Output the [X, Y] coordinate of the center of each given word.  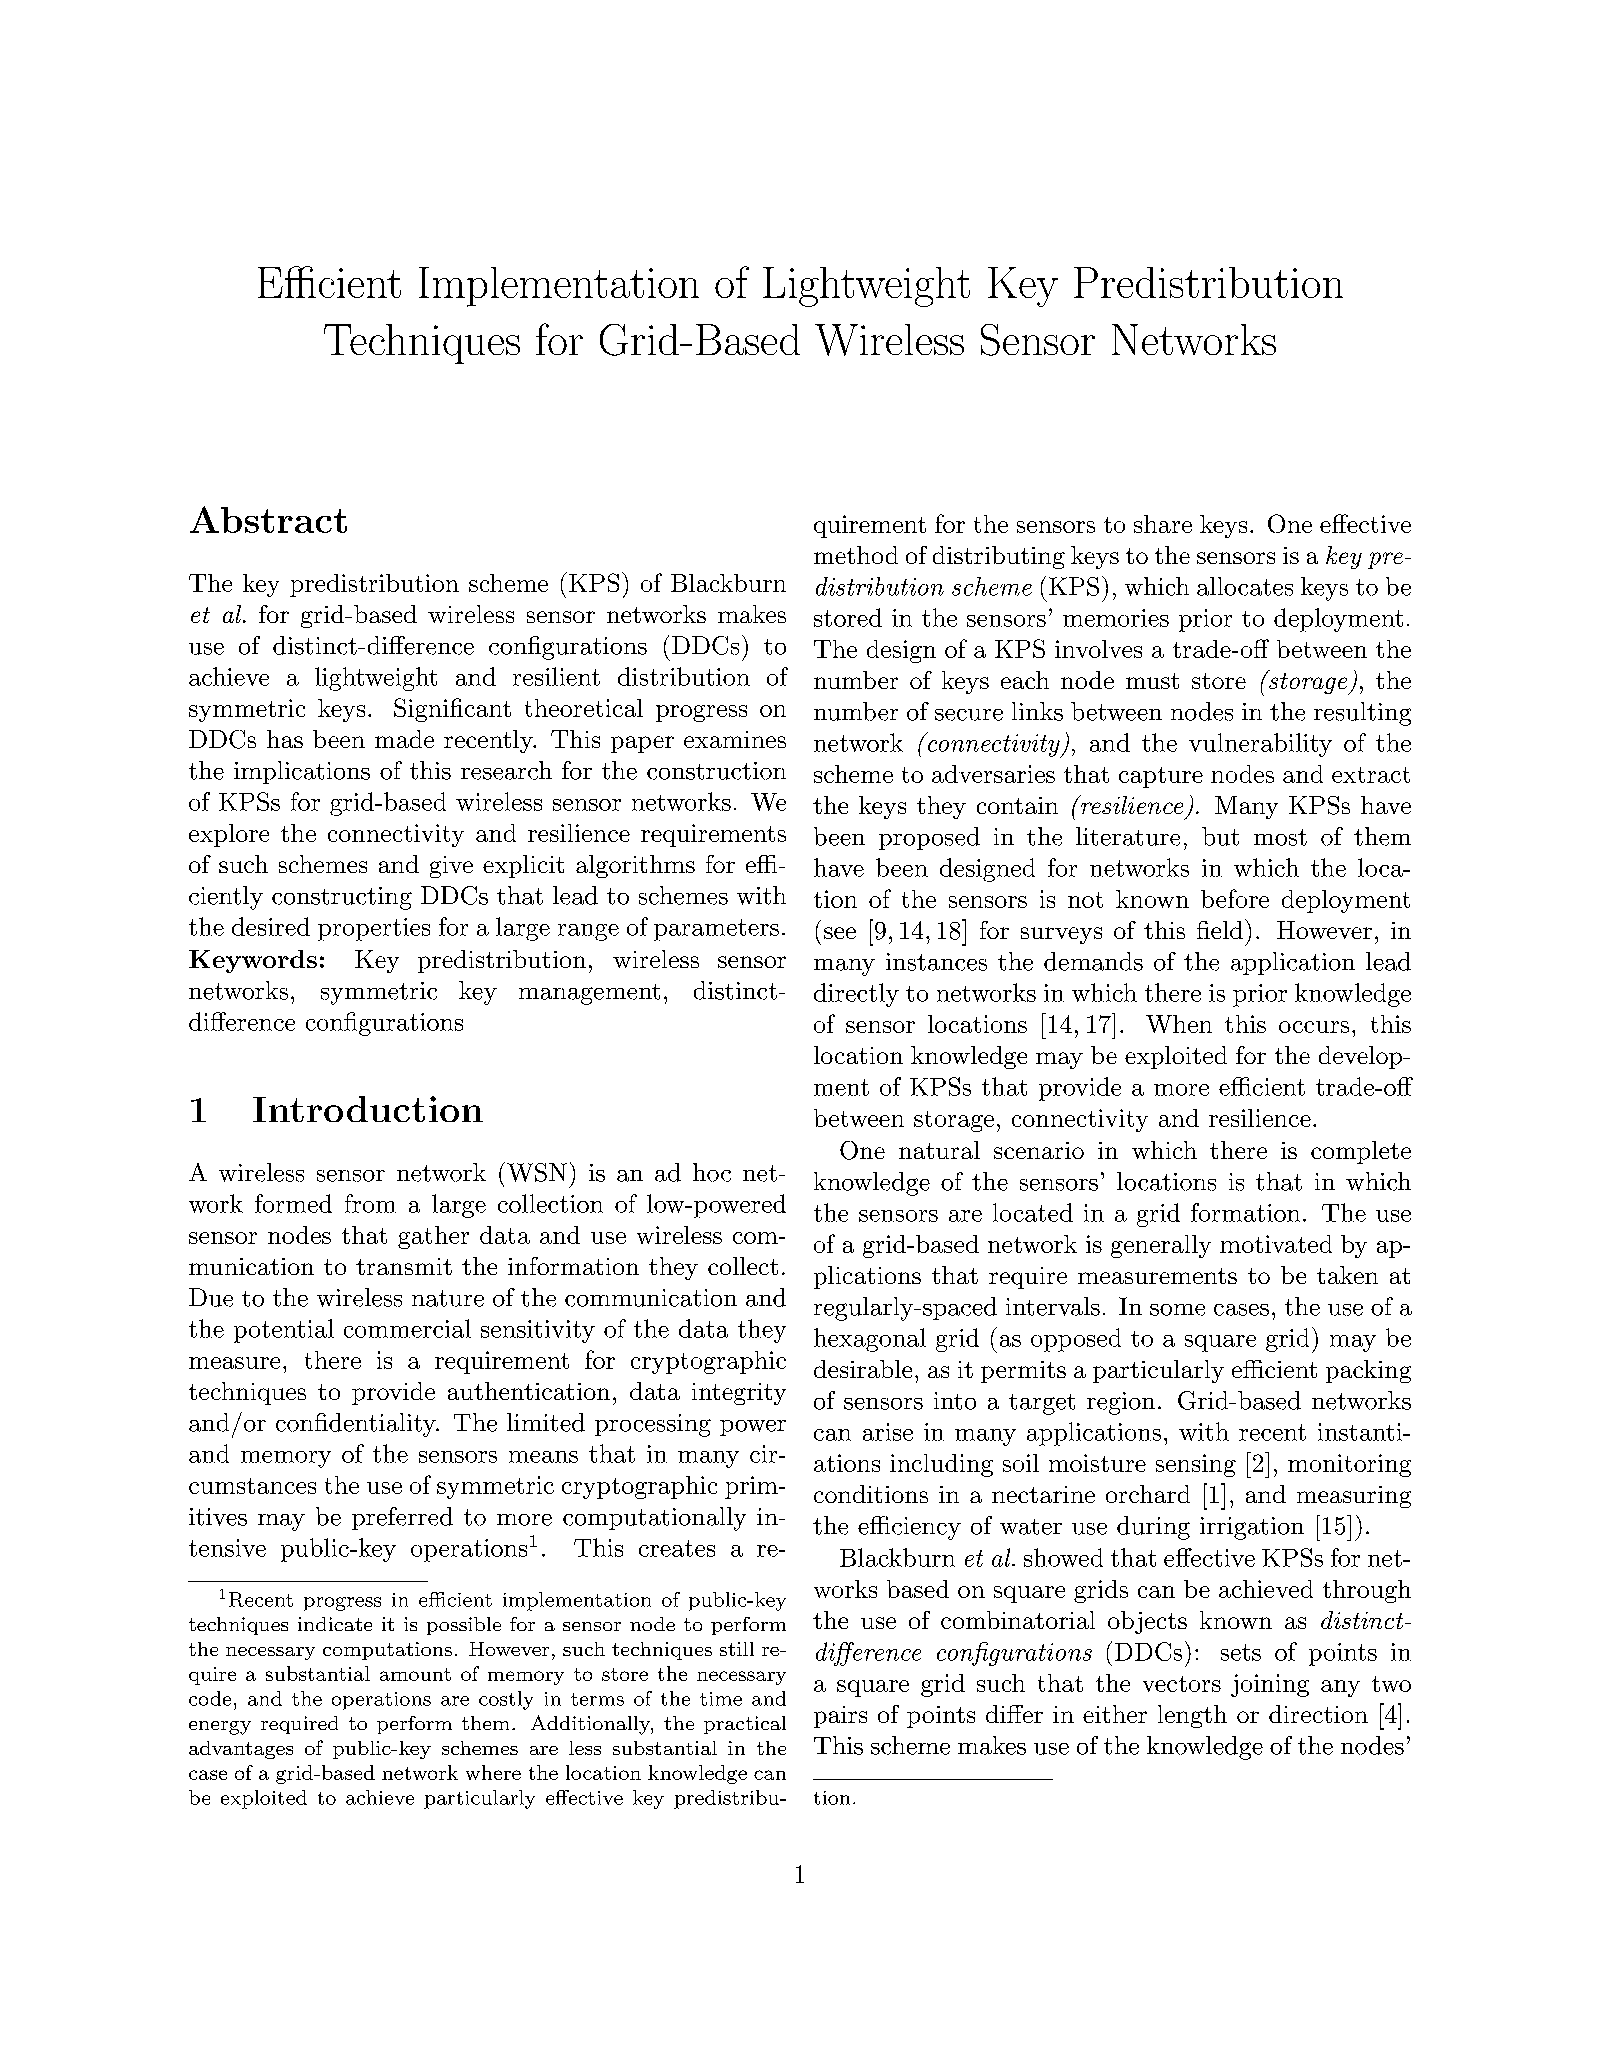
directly [856, 995]
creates [677, 1548]
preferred [402, 1518]
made [404, 739]
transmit [404, 1266]
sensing [1196, 1465]
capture [1161, 777]
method [856, 555]
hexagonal [870, 1340]
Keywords [253, 961]
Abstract [268, 519]
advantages [241, 1750]
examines [735, 739]
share [1163, 524]
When [1179, 1024]
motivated [1276, 1244]
